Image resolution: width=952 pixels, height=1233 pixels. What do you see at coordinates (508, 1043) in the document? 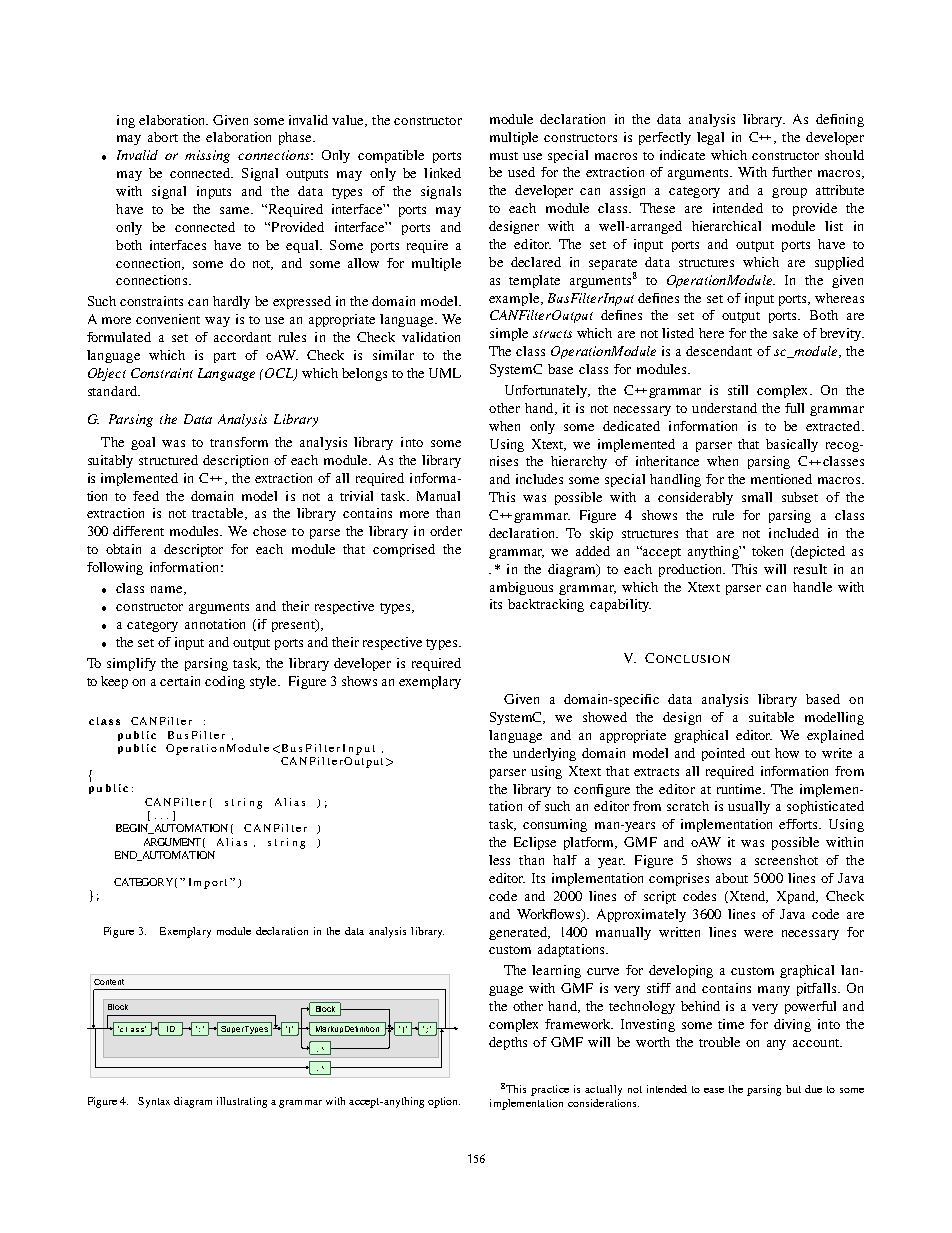
I see `depths` at bounding box center [508, 1043].
